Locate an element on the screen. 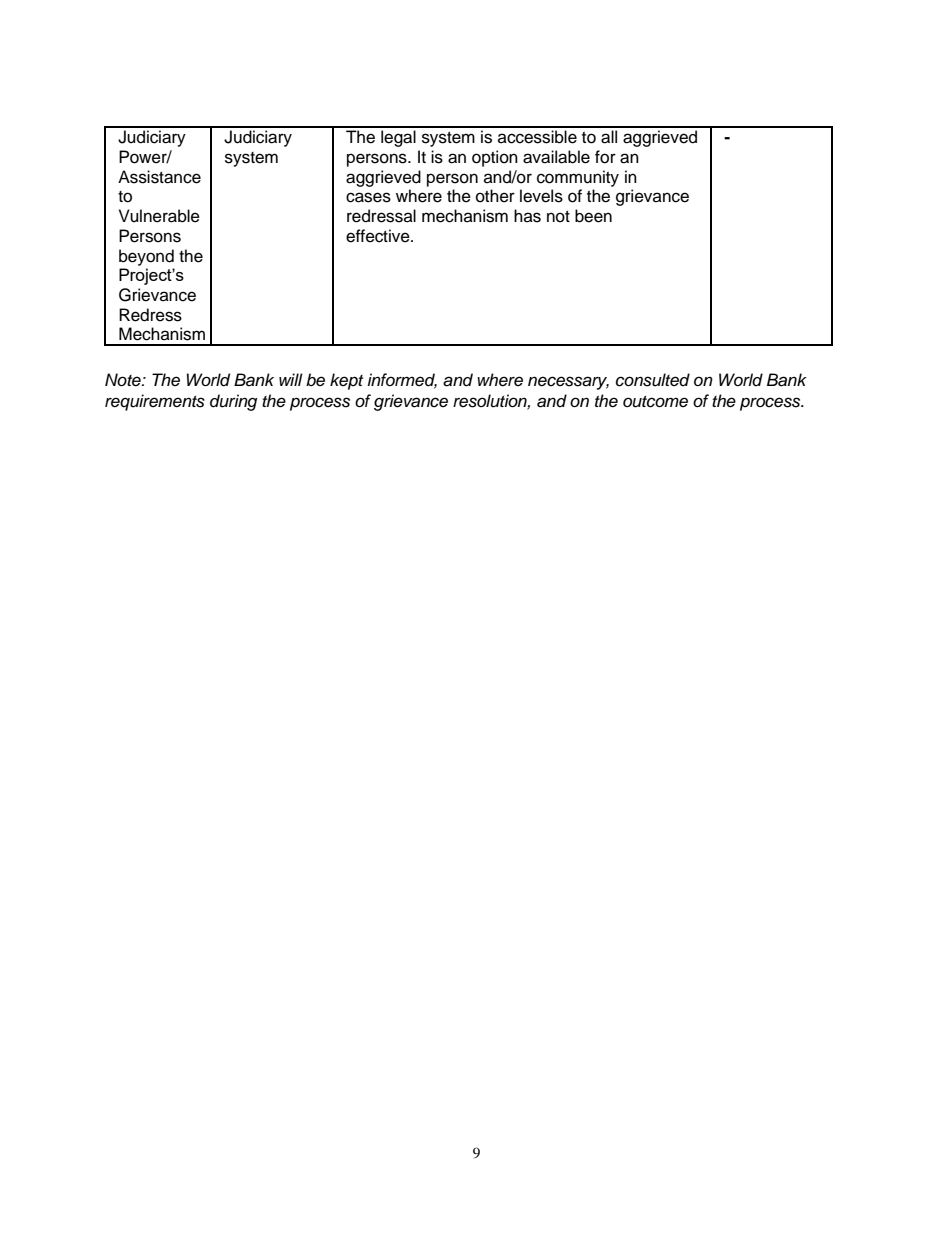 The height and width of the screenshot is (1233, 952). Vulnerable is located at coordinates (159, 216).
